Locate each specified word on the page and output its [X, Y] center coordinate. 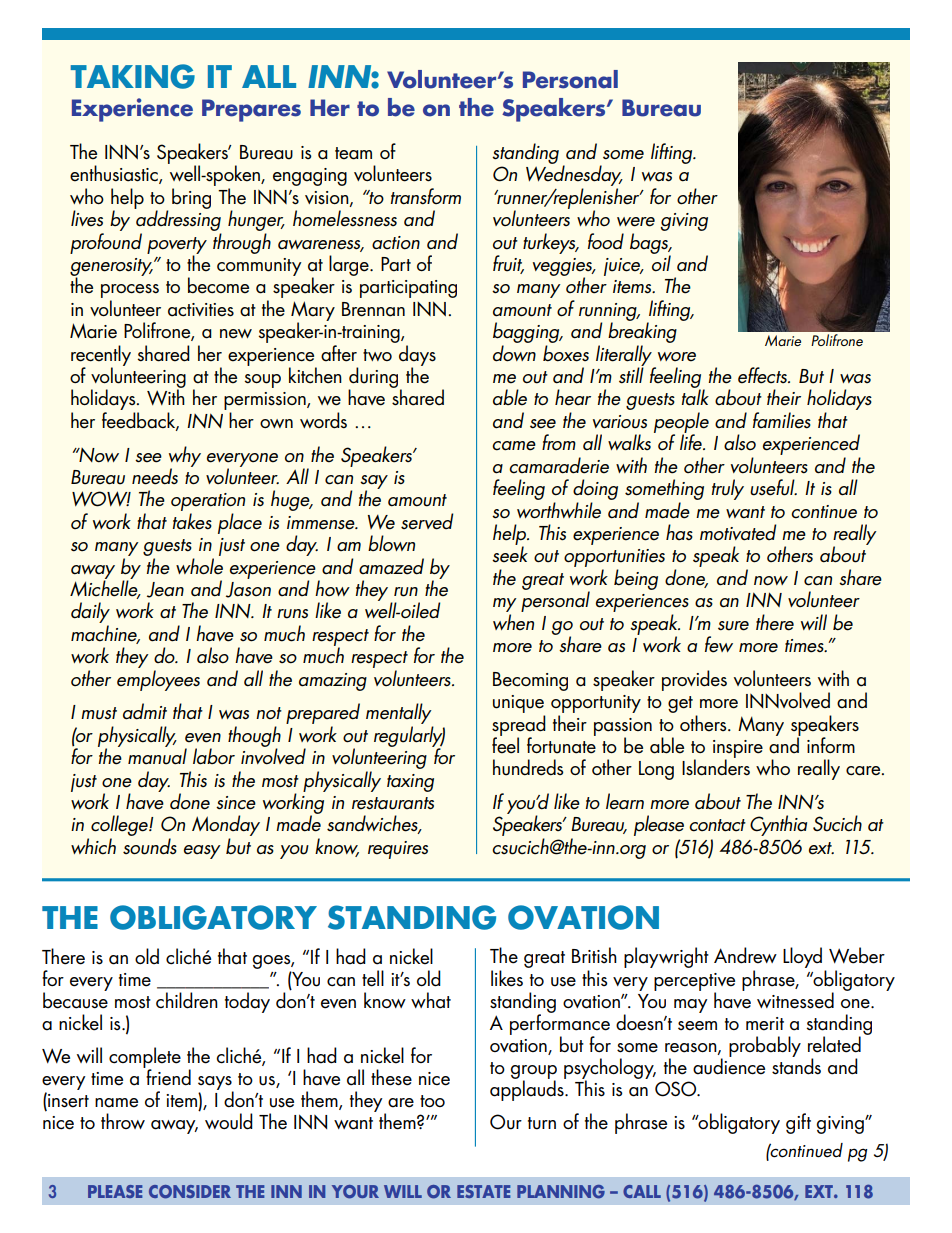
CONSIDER [190, 1192]
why [185, 457]
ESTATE [483, 1191]
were [636, 222]
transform [426, 196]
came [514, 446]
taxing [410, 783]
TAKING [132, 76]
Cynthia [778, 825]
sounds [150, 846]
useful [773, 487]
